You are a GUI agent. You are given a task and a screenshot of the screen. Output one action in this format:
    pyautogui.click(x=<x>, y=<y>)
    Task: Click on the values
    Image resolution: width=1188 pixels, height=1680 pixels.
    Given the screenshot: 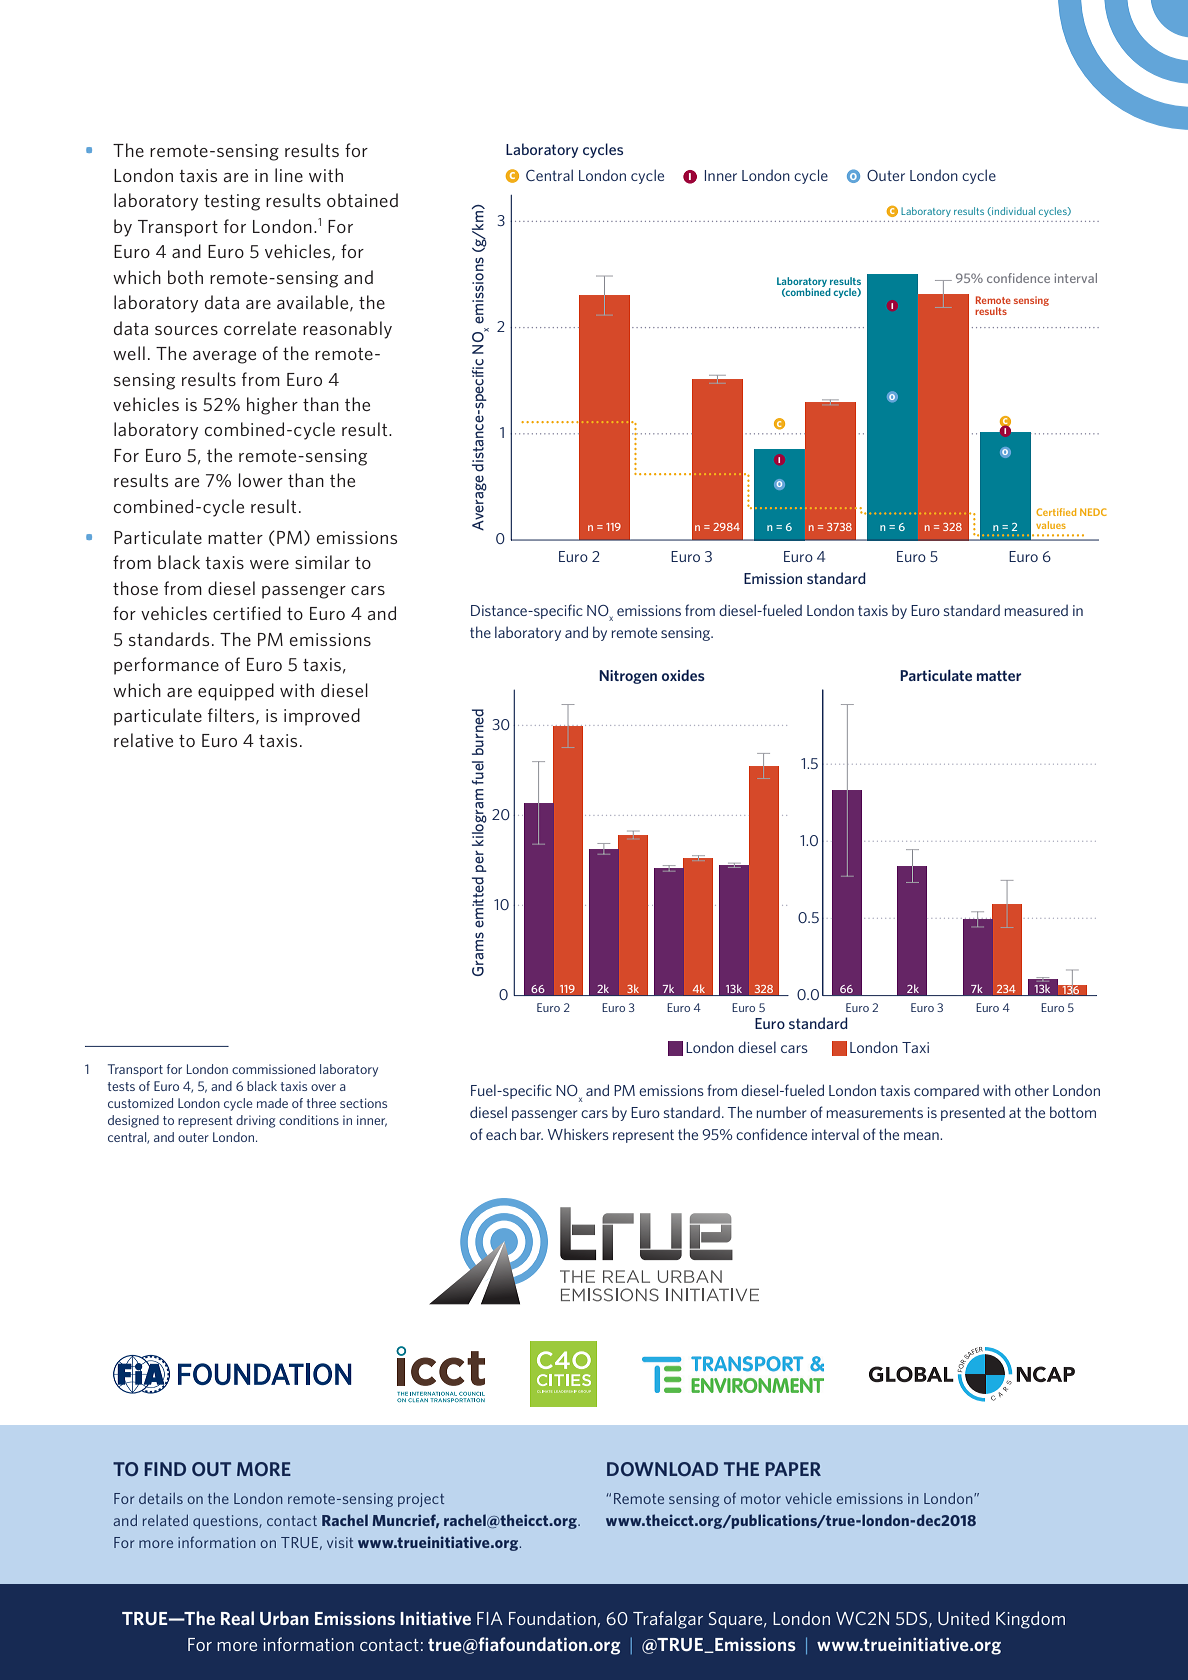 What is the action you would take?
    pyautogui.click(x=1051, y=525)
